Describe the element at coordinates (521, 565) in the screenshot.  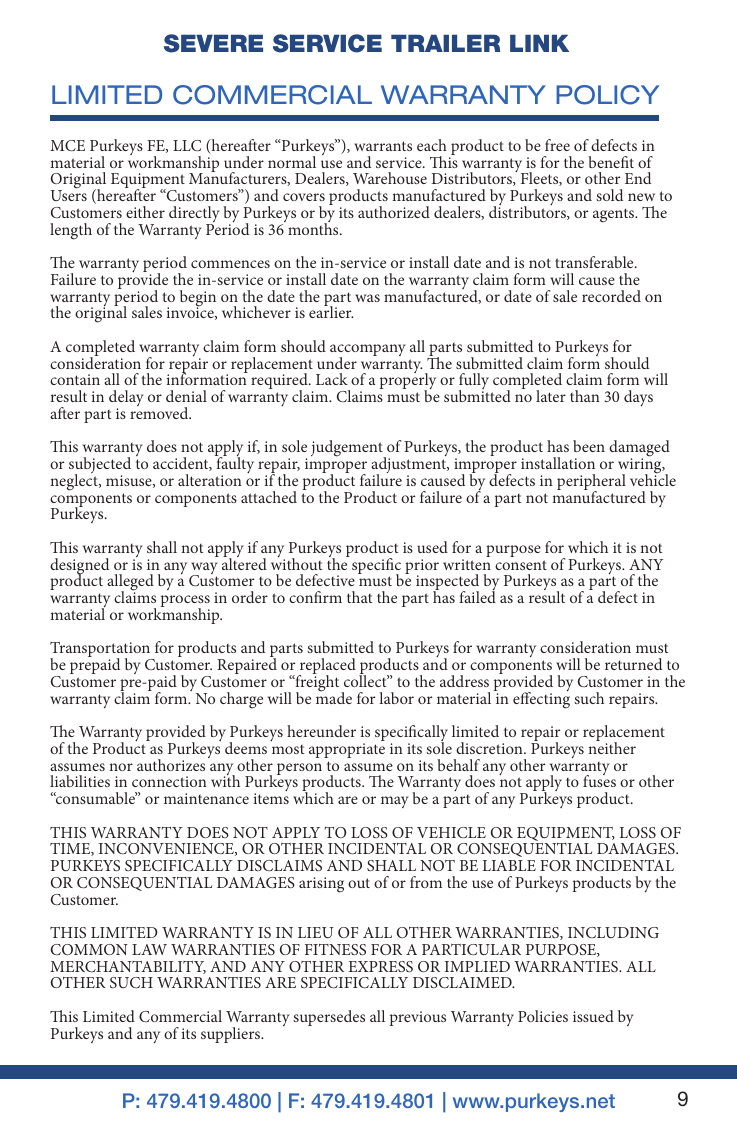
I see `consent` at that location.
